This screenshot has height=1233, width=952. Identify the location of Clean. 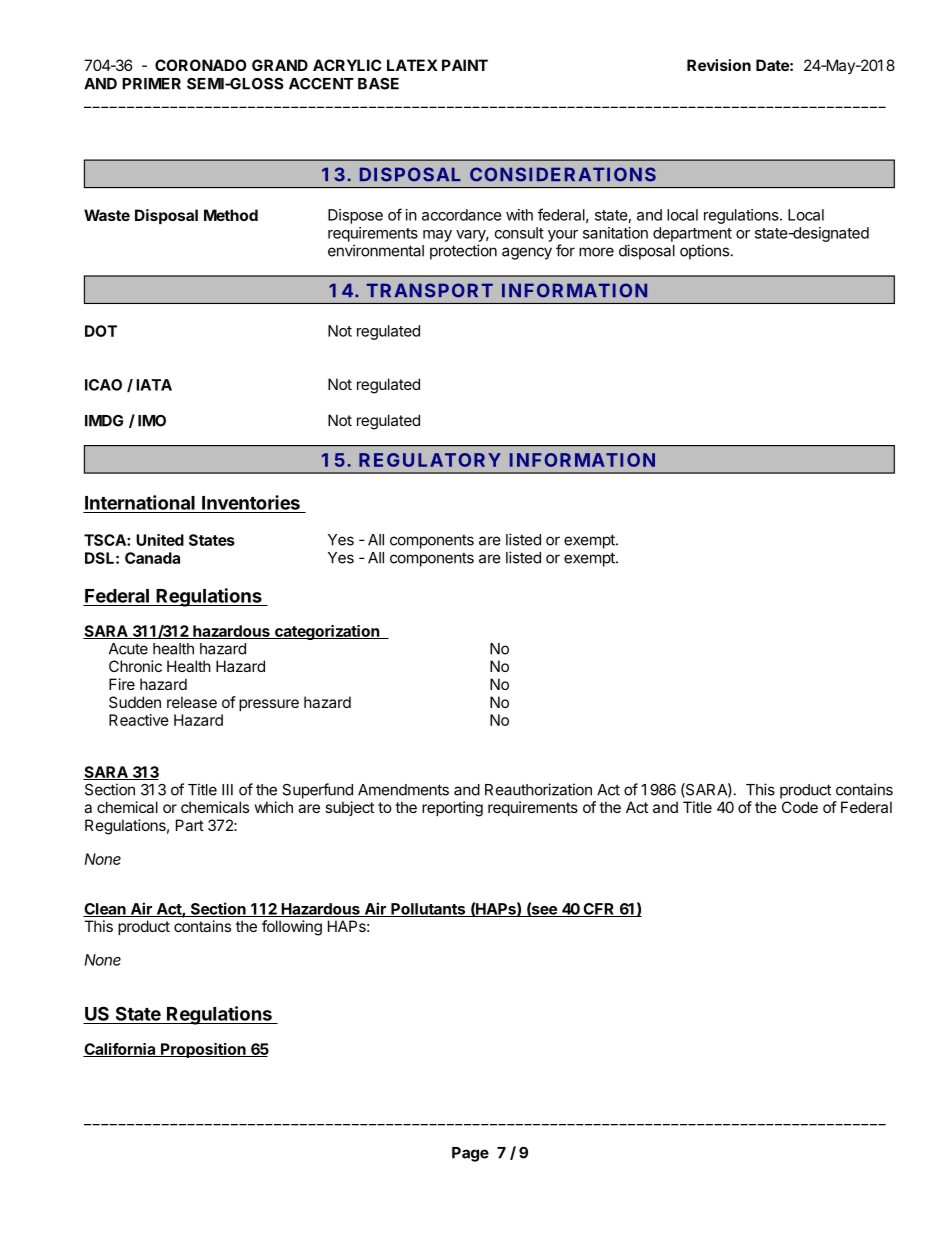
(105, 910).
